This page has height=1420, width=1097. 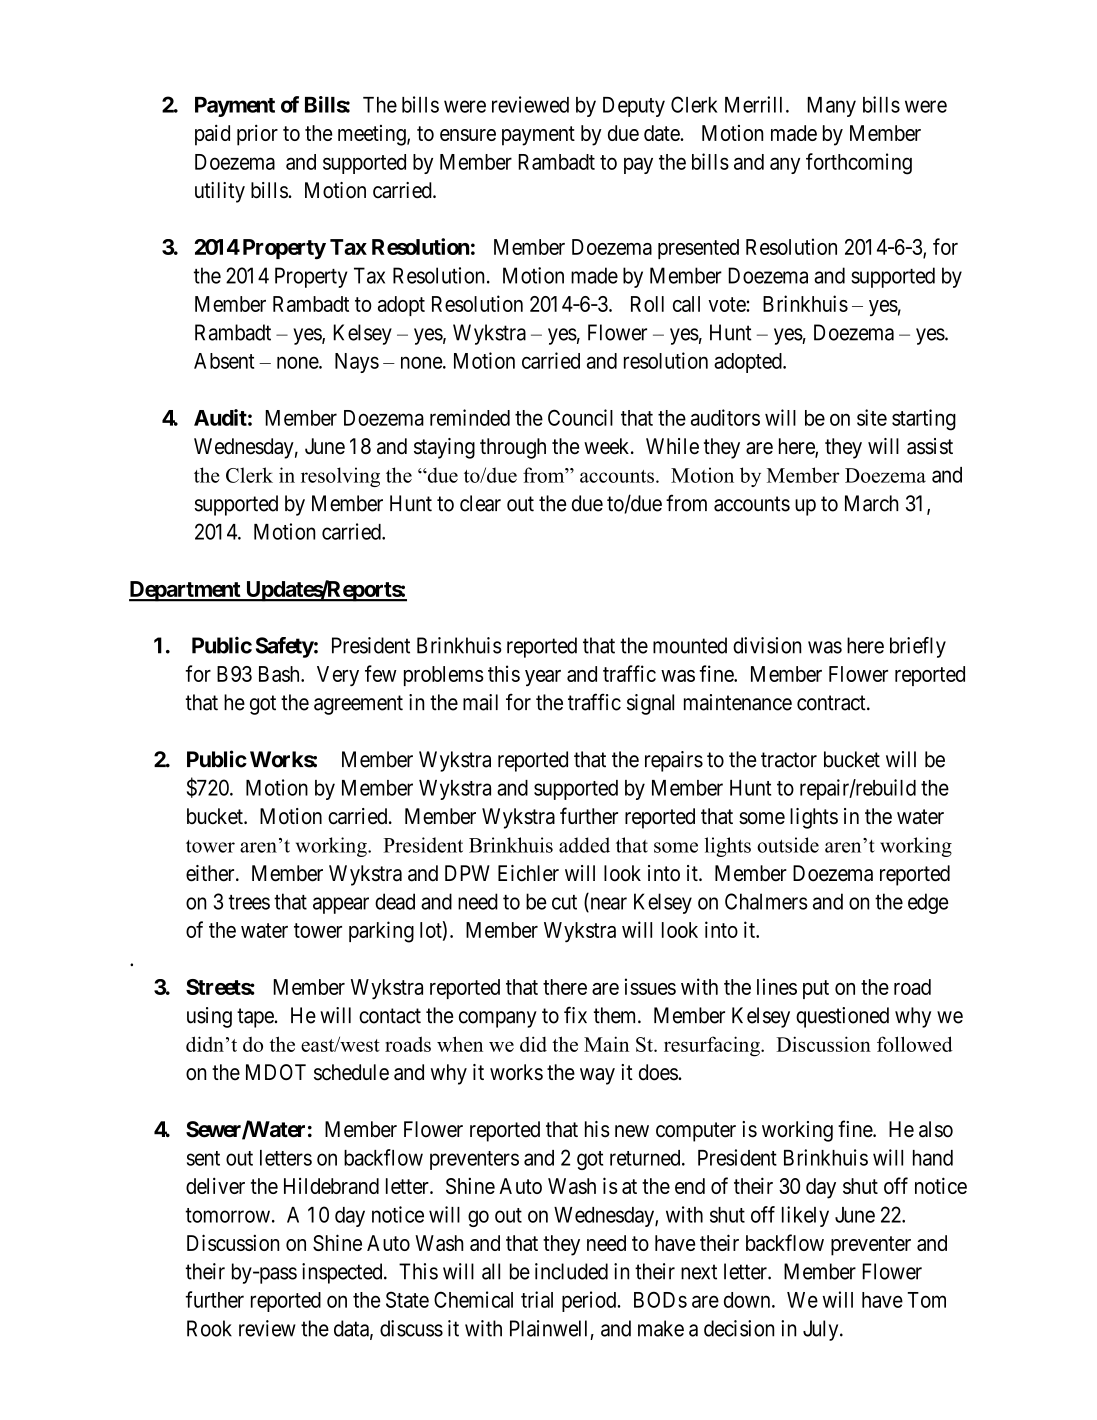 What do you see at coordinates (343, 1273) in the page?
I see `inspected` at bounding box center [343, 1273].
